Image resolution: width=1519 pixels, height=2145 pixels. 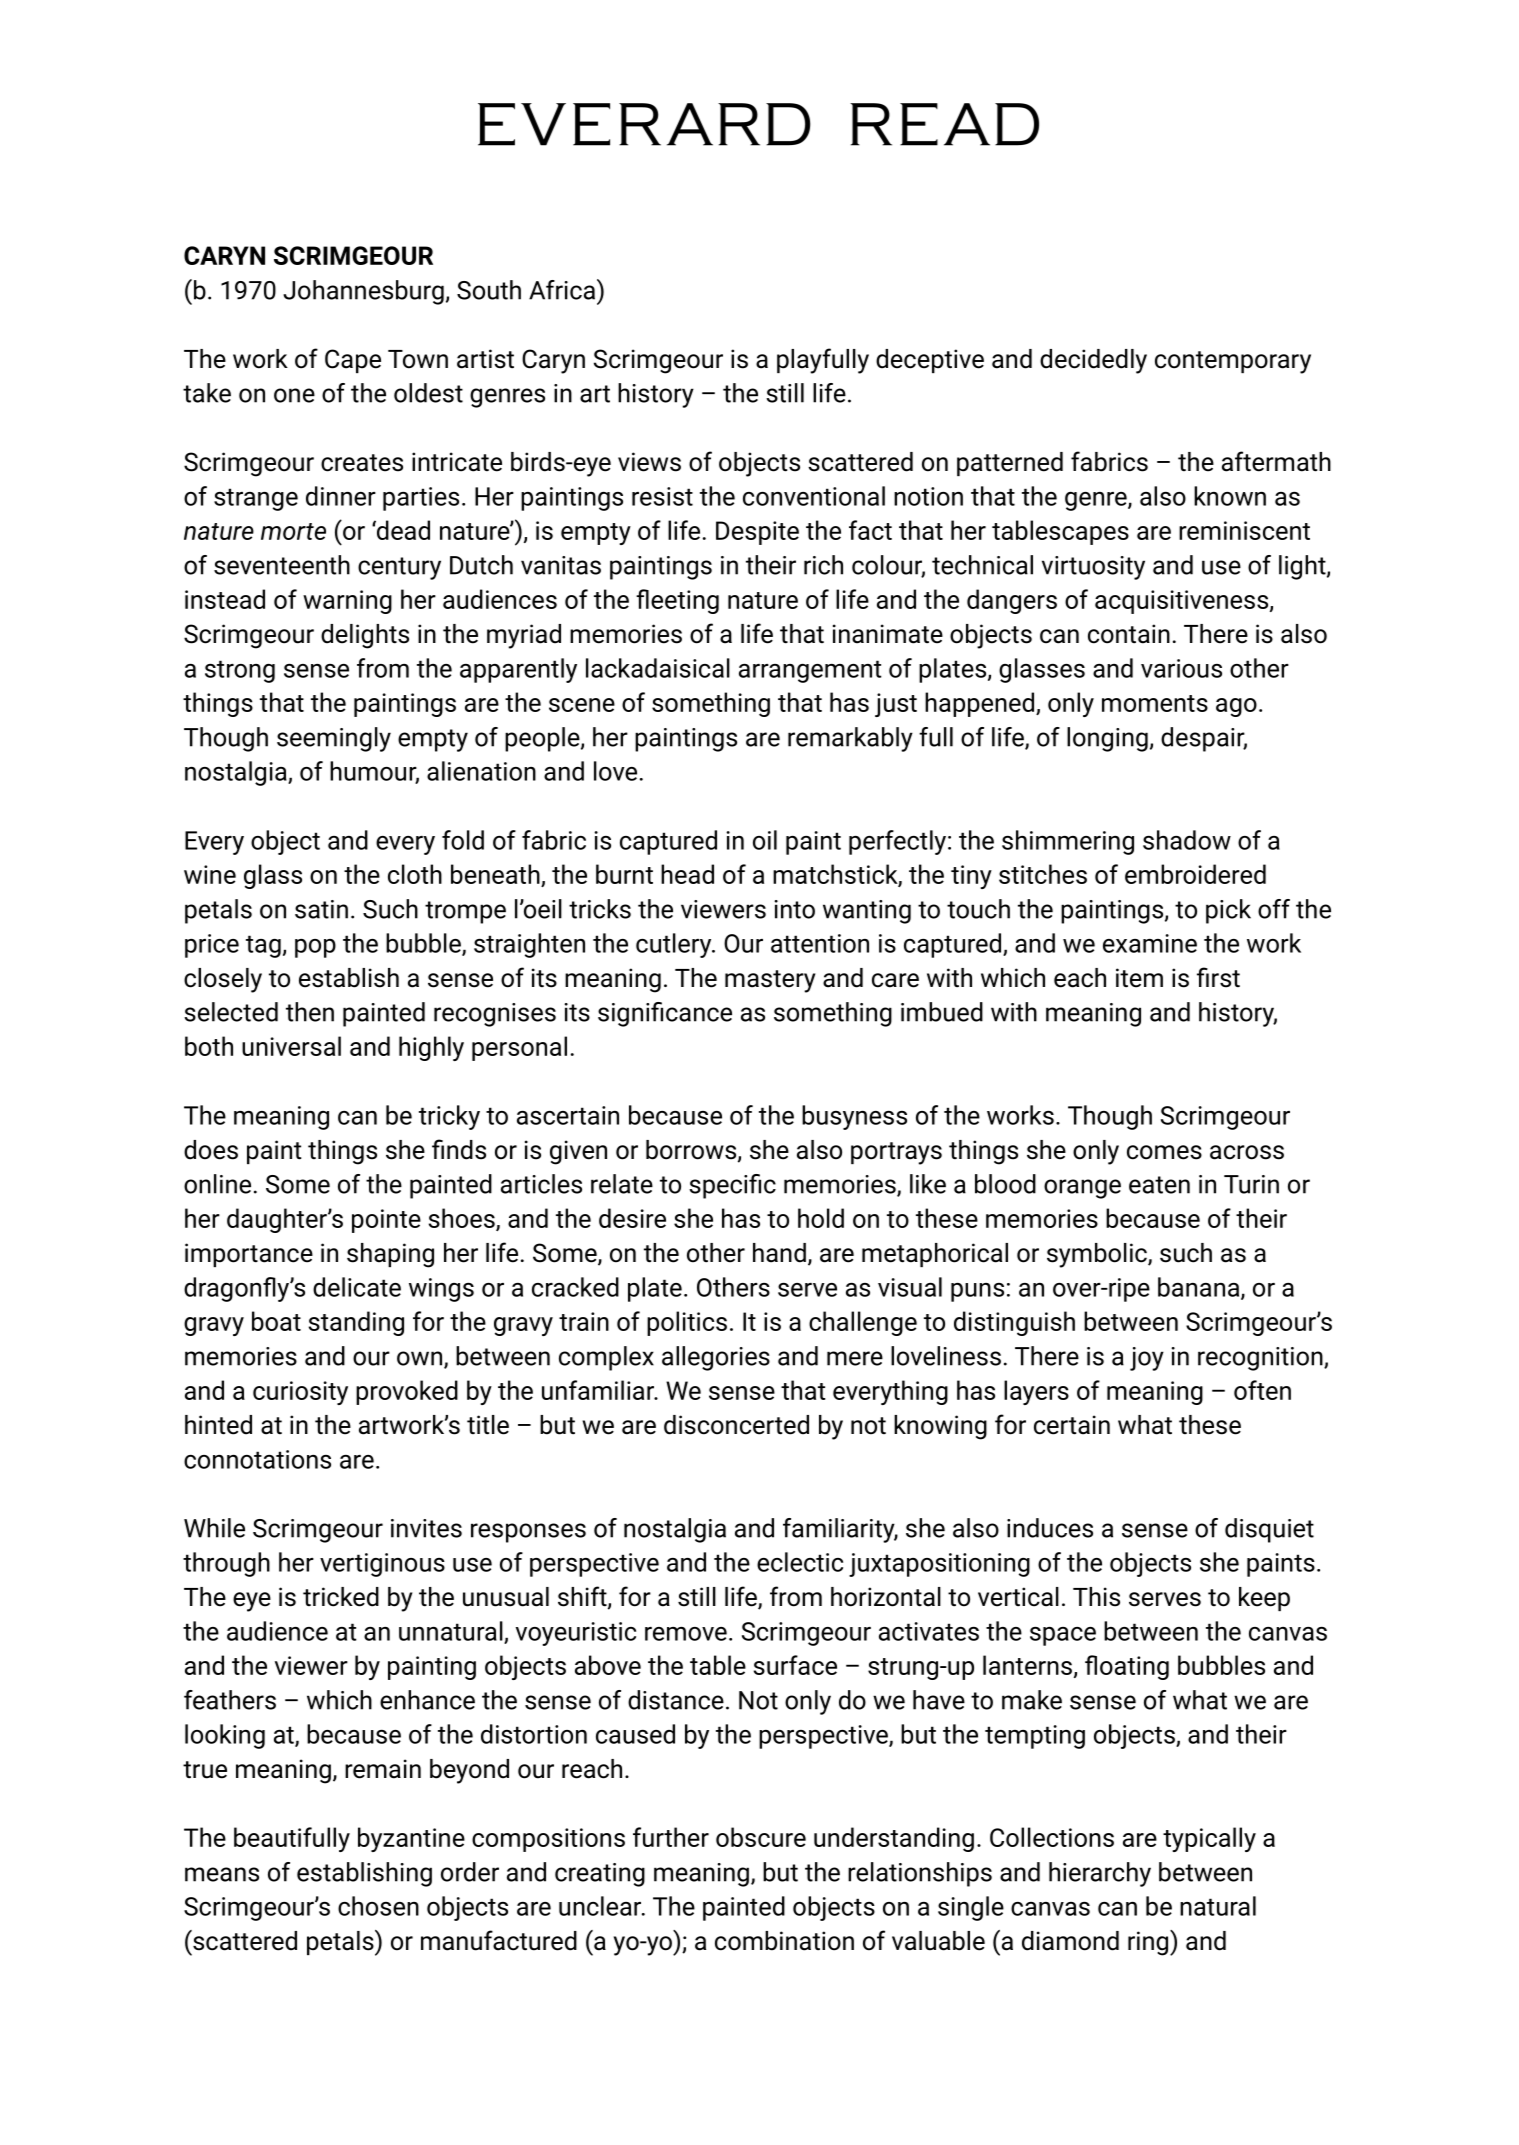 I want to click on Johannesburg, so click(x=363, y=292).
